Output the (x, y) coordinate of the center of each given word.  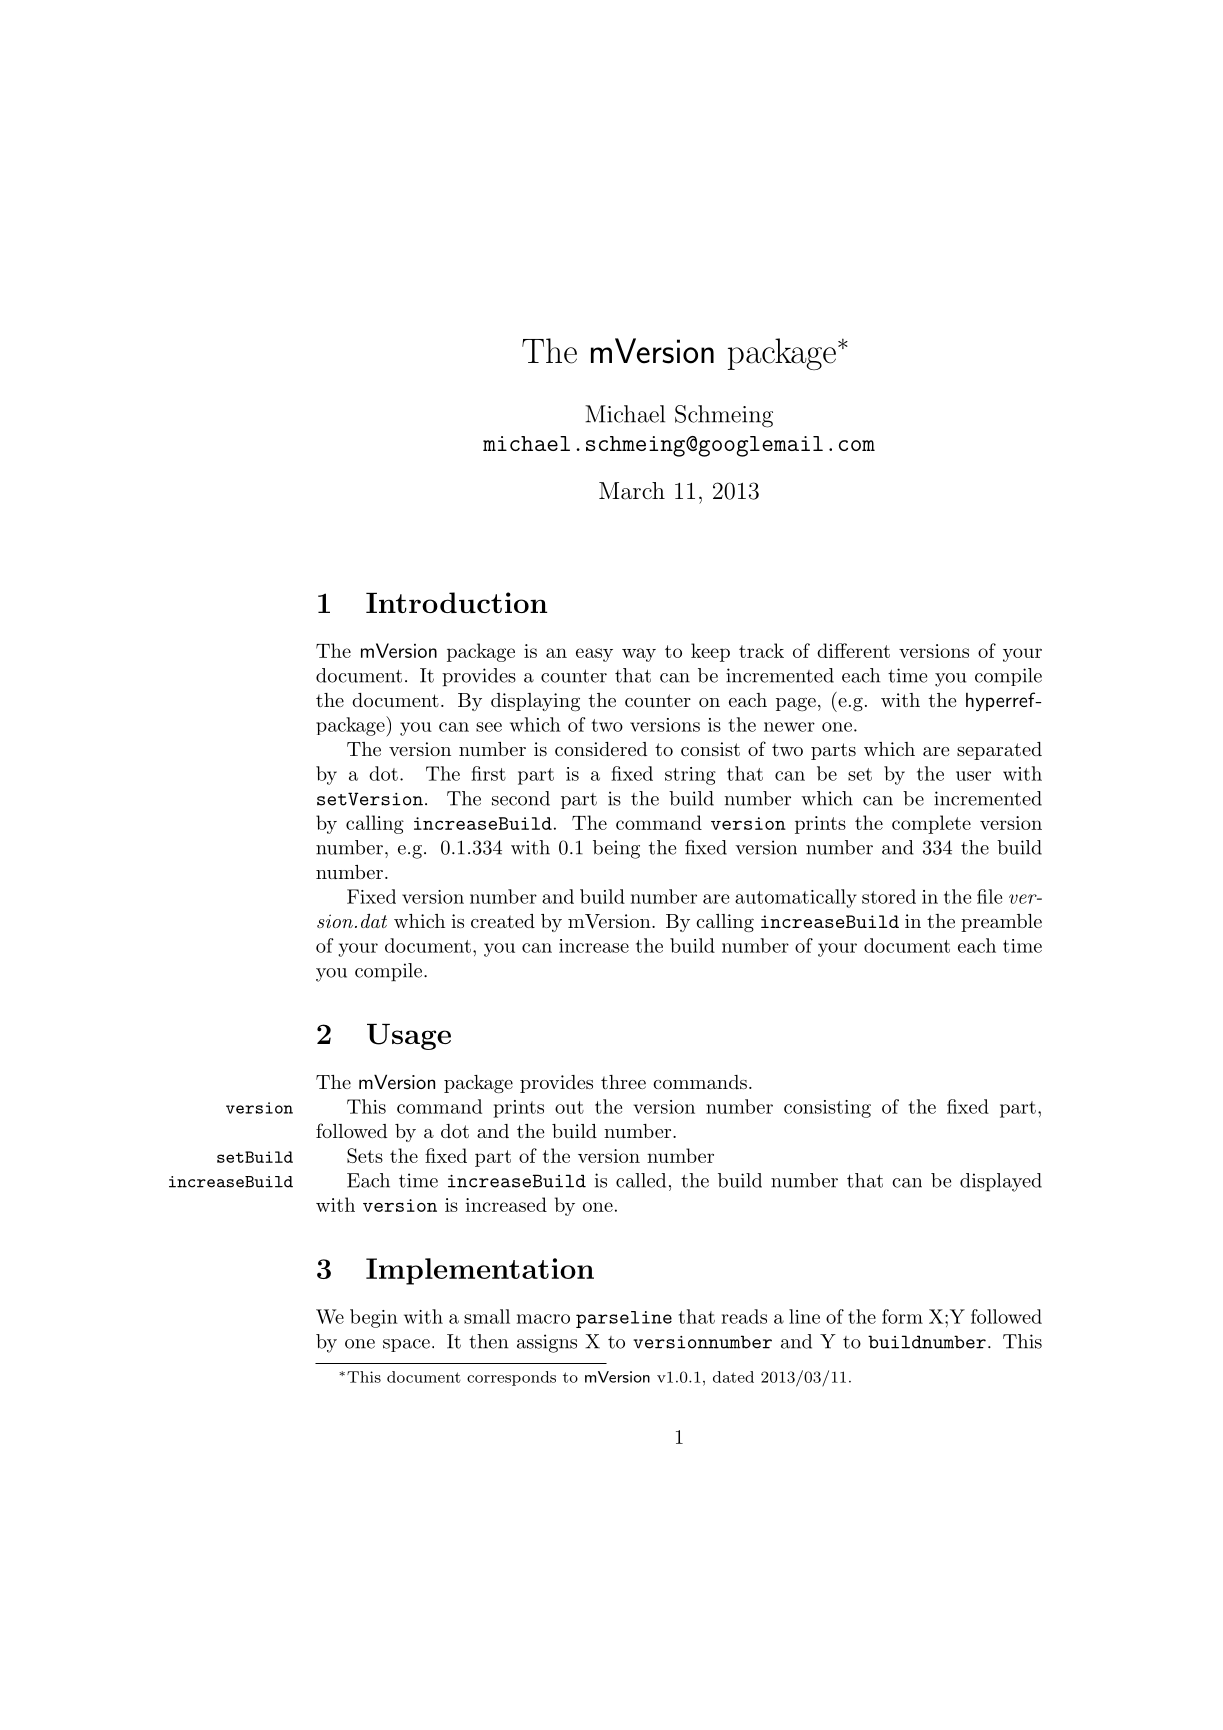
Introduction (456, 602)
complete (931, 824)
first (488, 773)
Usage (409, 1036)
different (853, 650)
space (406, 1345)
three (623, 1082)
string (690, 776)
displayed (1001, 1182)
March (632, 490)
